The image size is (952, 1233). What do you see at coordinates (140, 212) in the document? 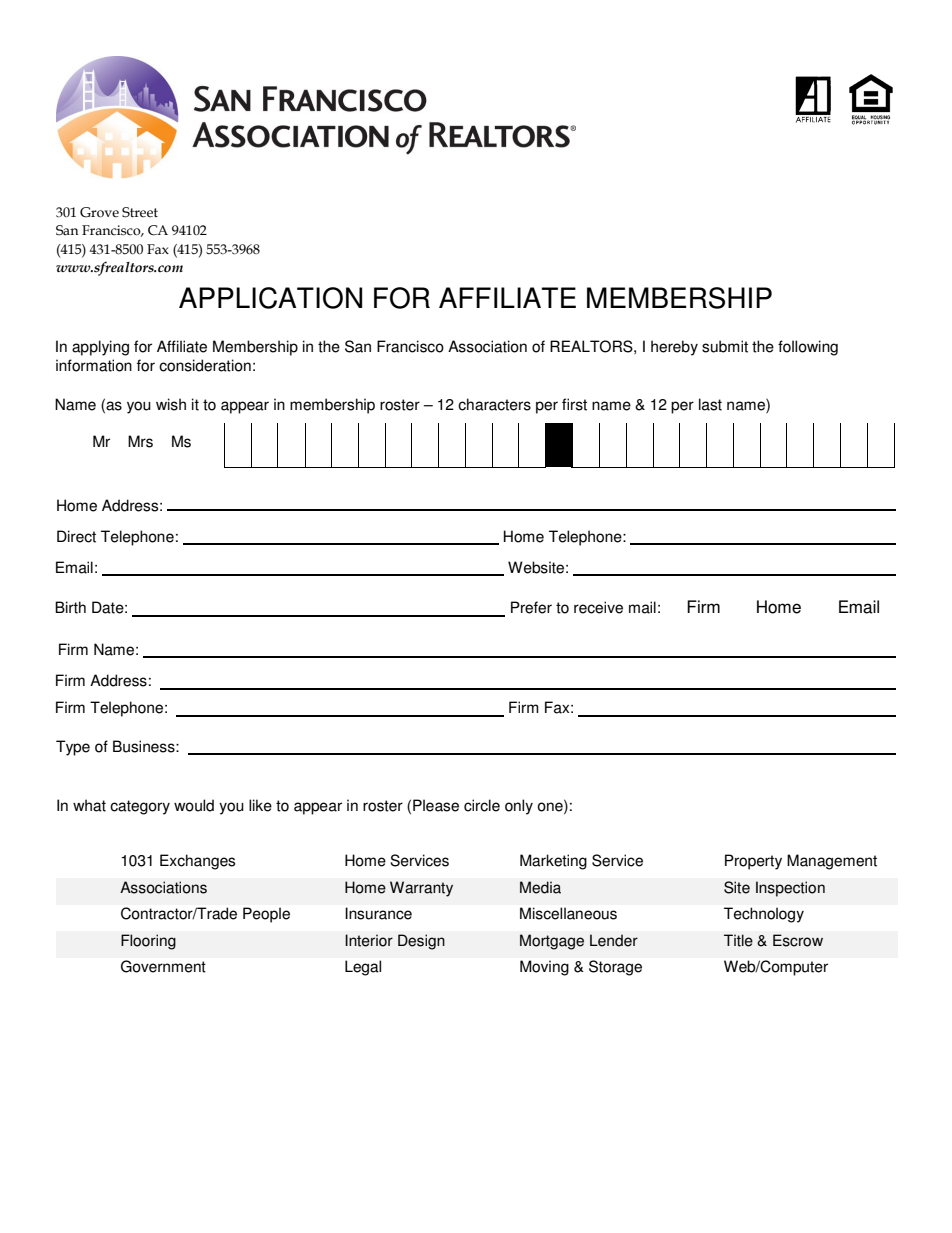
I see `Street` at bounding box center [140, 212].
